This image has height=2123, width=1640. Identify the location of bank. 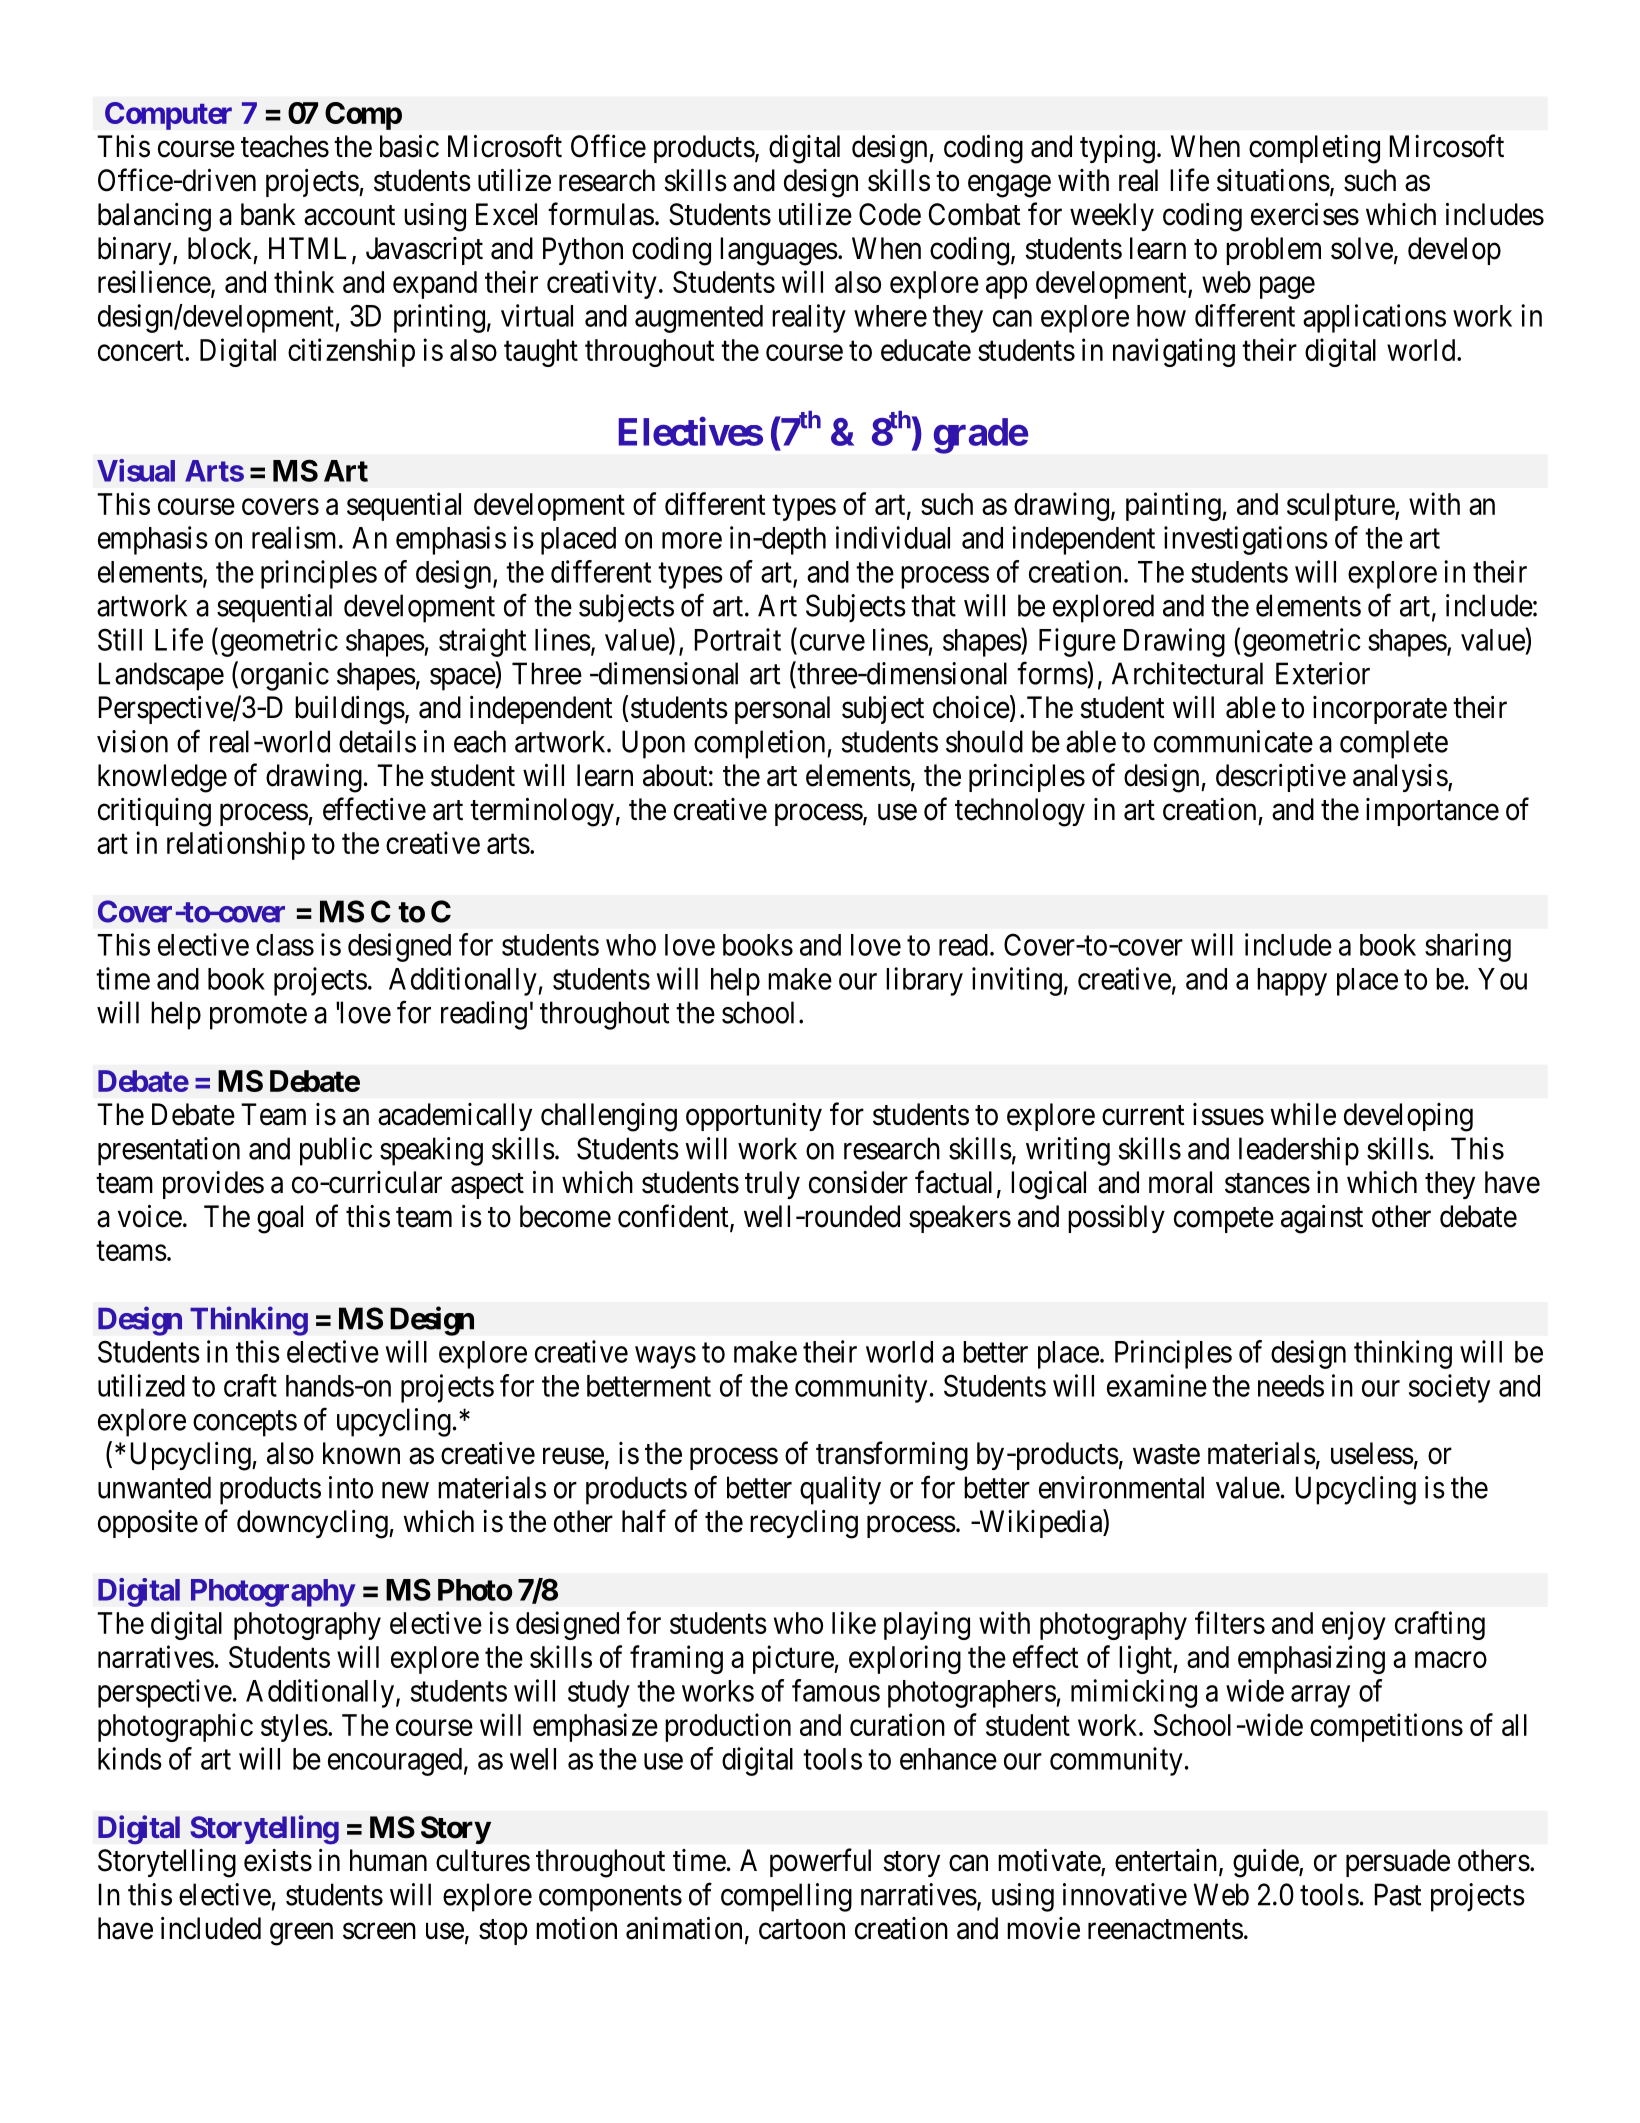
(268, 214).
